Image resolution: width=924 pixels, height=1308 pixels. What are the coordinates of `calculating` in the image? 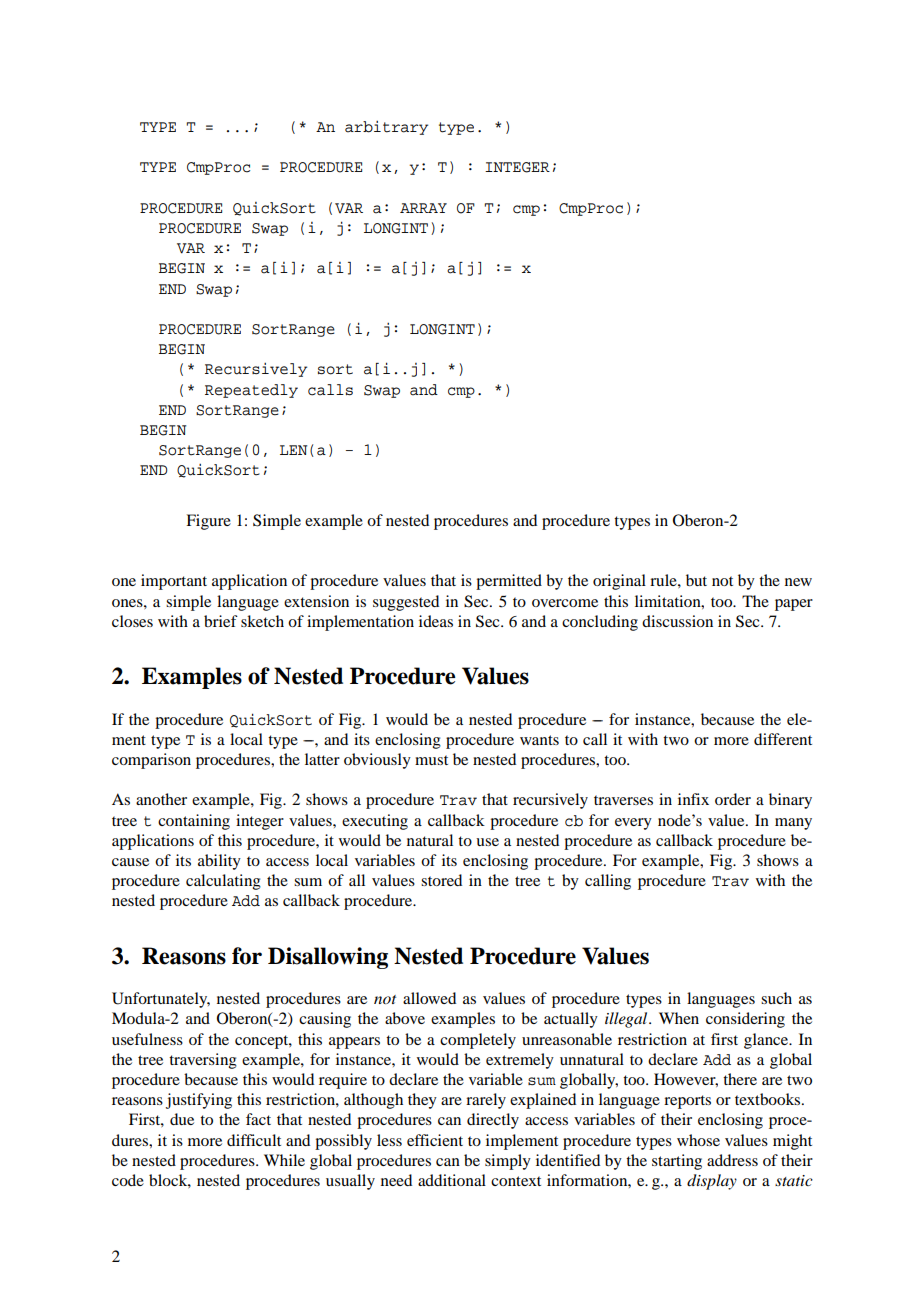 It's located at (223, 882).
